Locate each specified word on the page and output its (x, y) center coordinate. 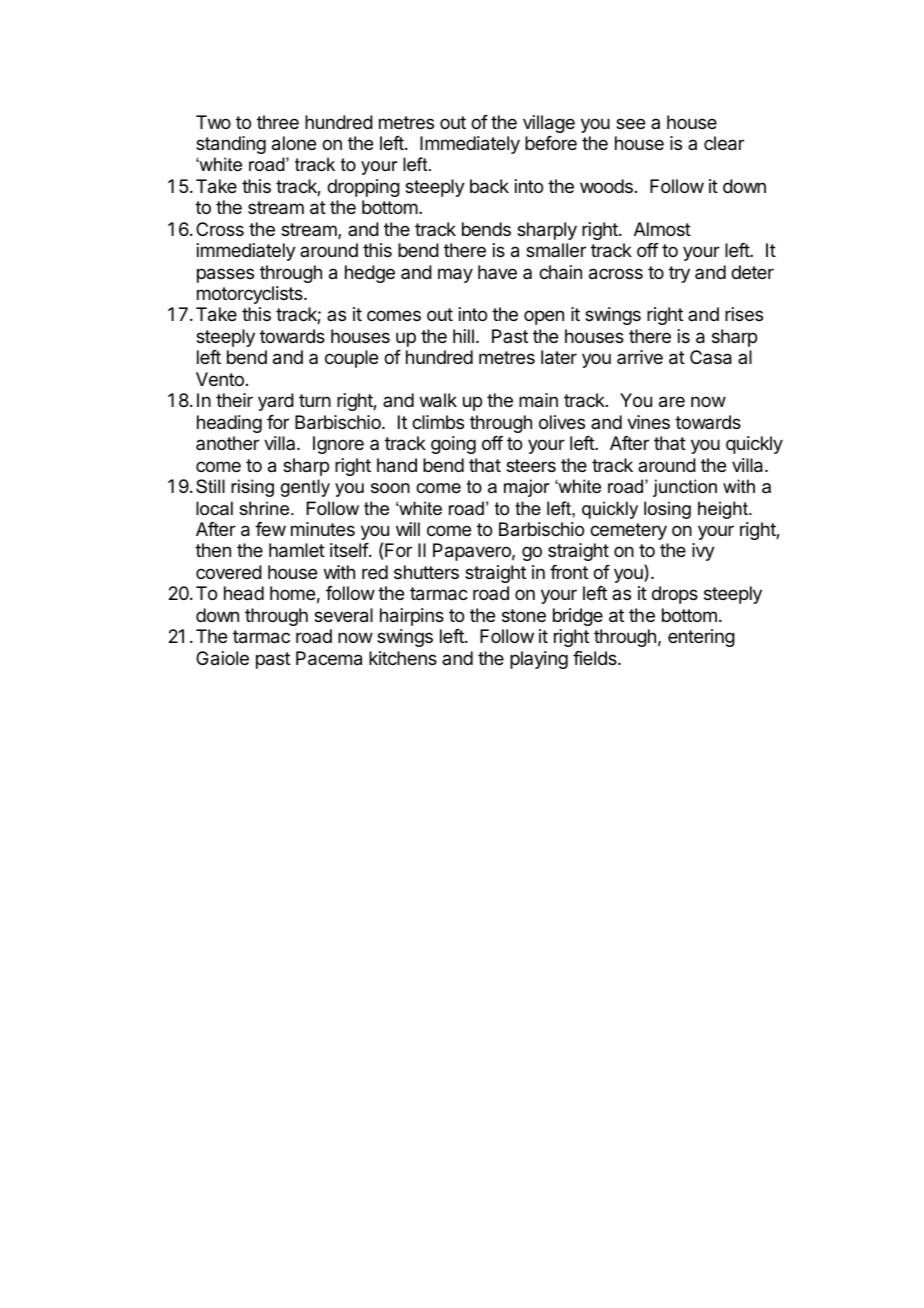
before (551, 143)
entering (701, 638)
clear (724, 143)
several (343, 615)
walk (438, 400)
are (672, 402)
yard (276, 402)
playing (539, 660)
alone (294, 143)
